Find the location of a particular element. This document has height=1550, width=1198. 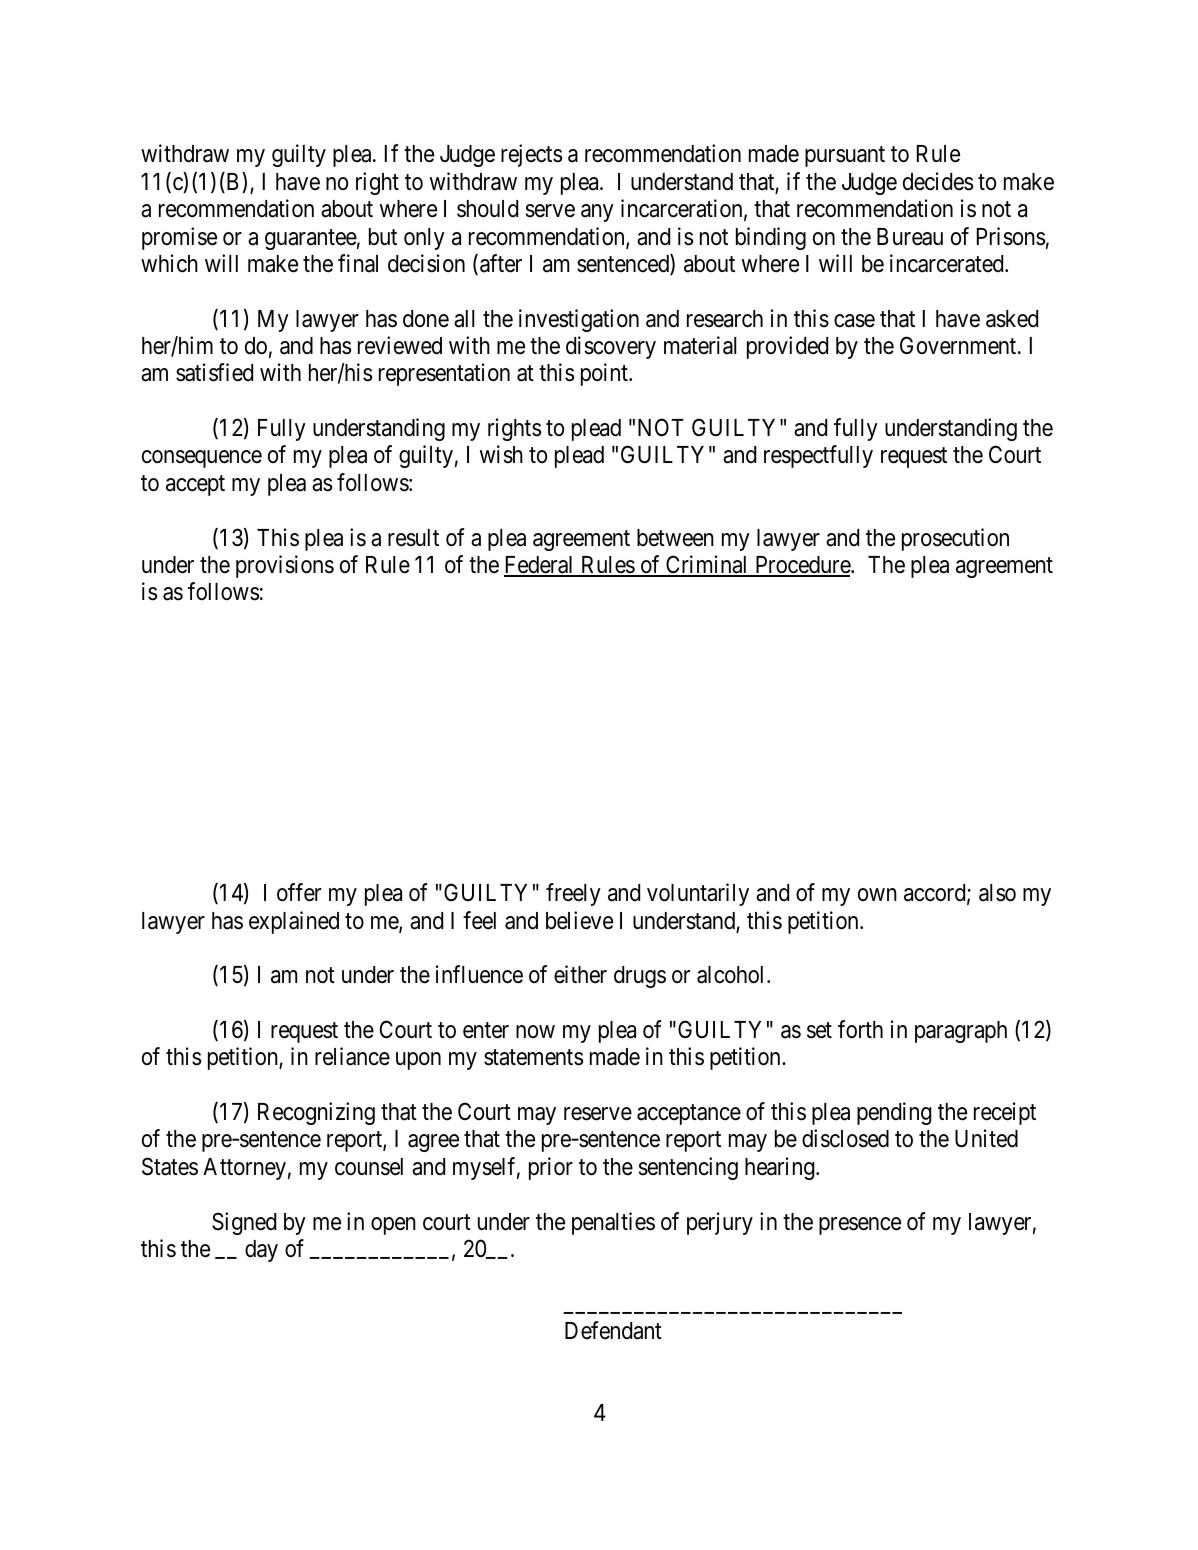

freely is located at coordinates (573, 894).
